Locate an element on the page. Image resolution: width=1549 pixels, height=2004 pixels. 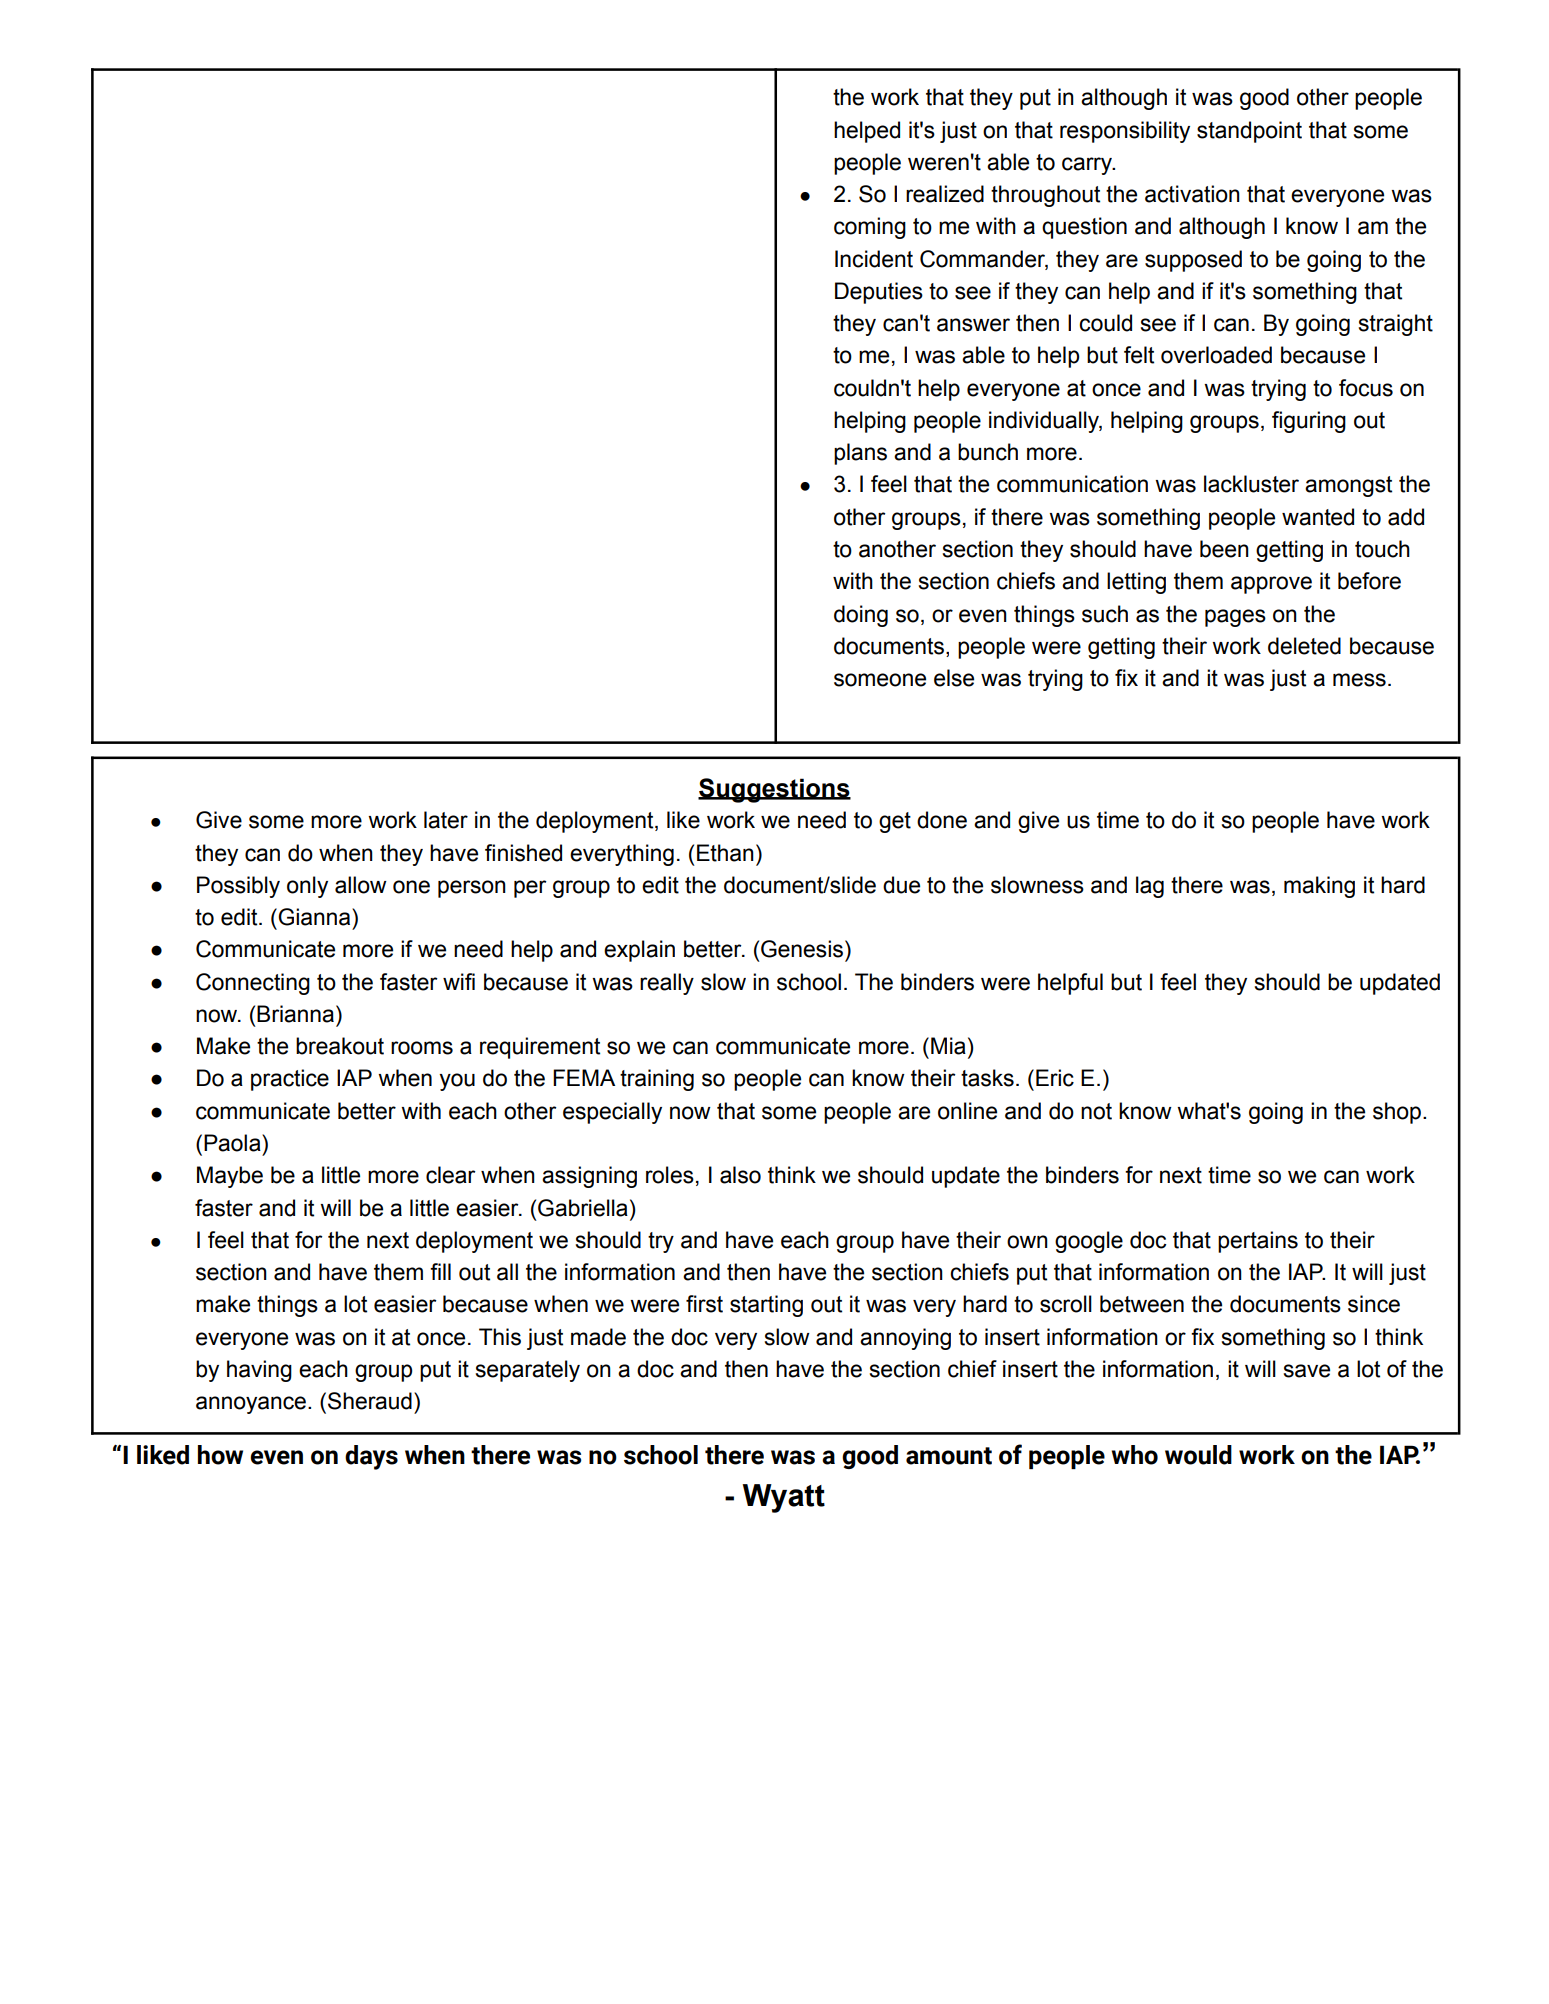
Wyatt is located at coordinates (784, 1498).
